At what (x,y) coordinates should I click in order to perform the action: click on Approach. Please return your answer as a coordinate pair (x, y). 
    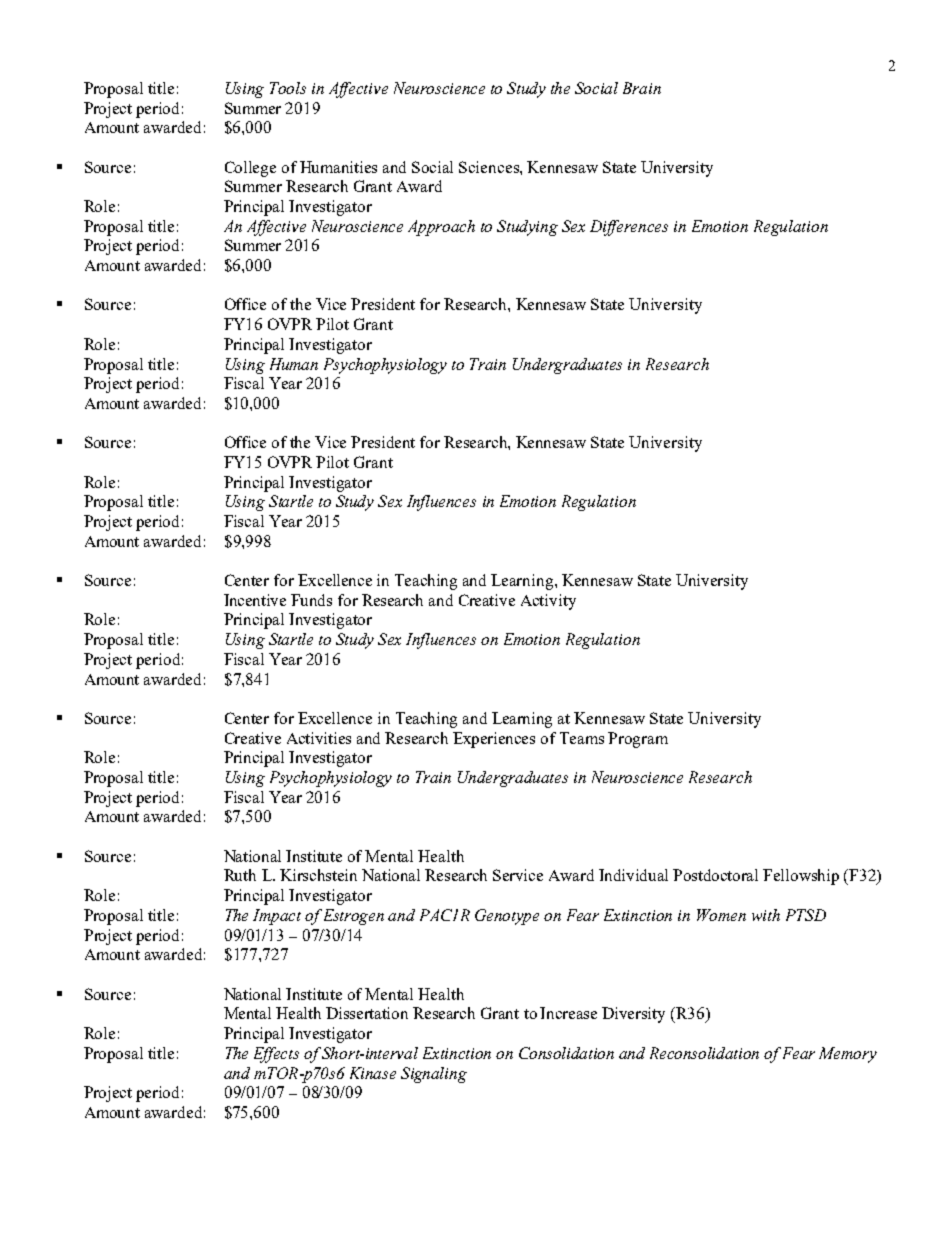
    Looking at the image, I should click on (441, 228).
